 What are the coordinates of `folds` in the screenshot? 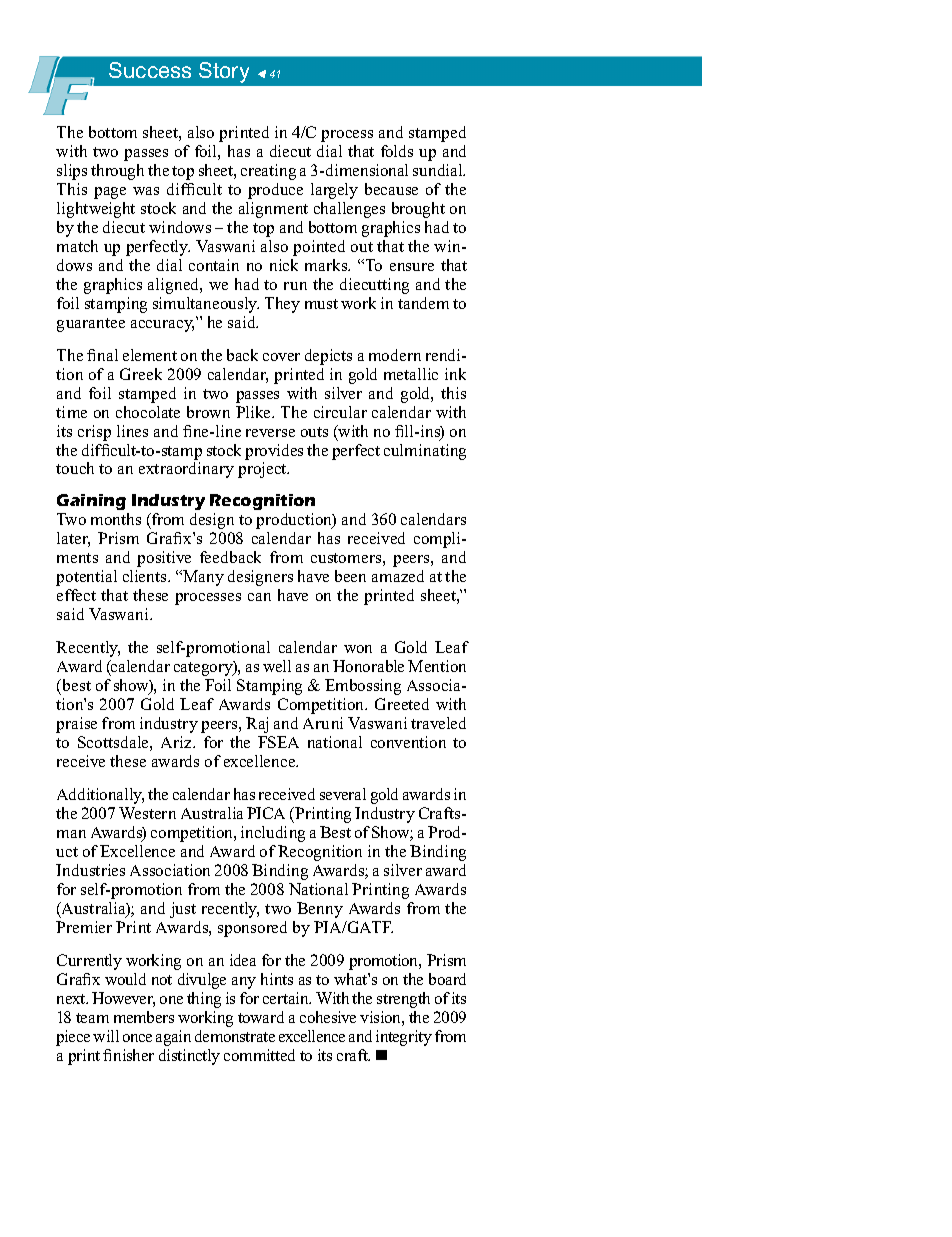 It's located at (397, 151).
